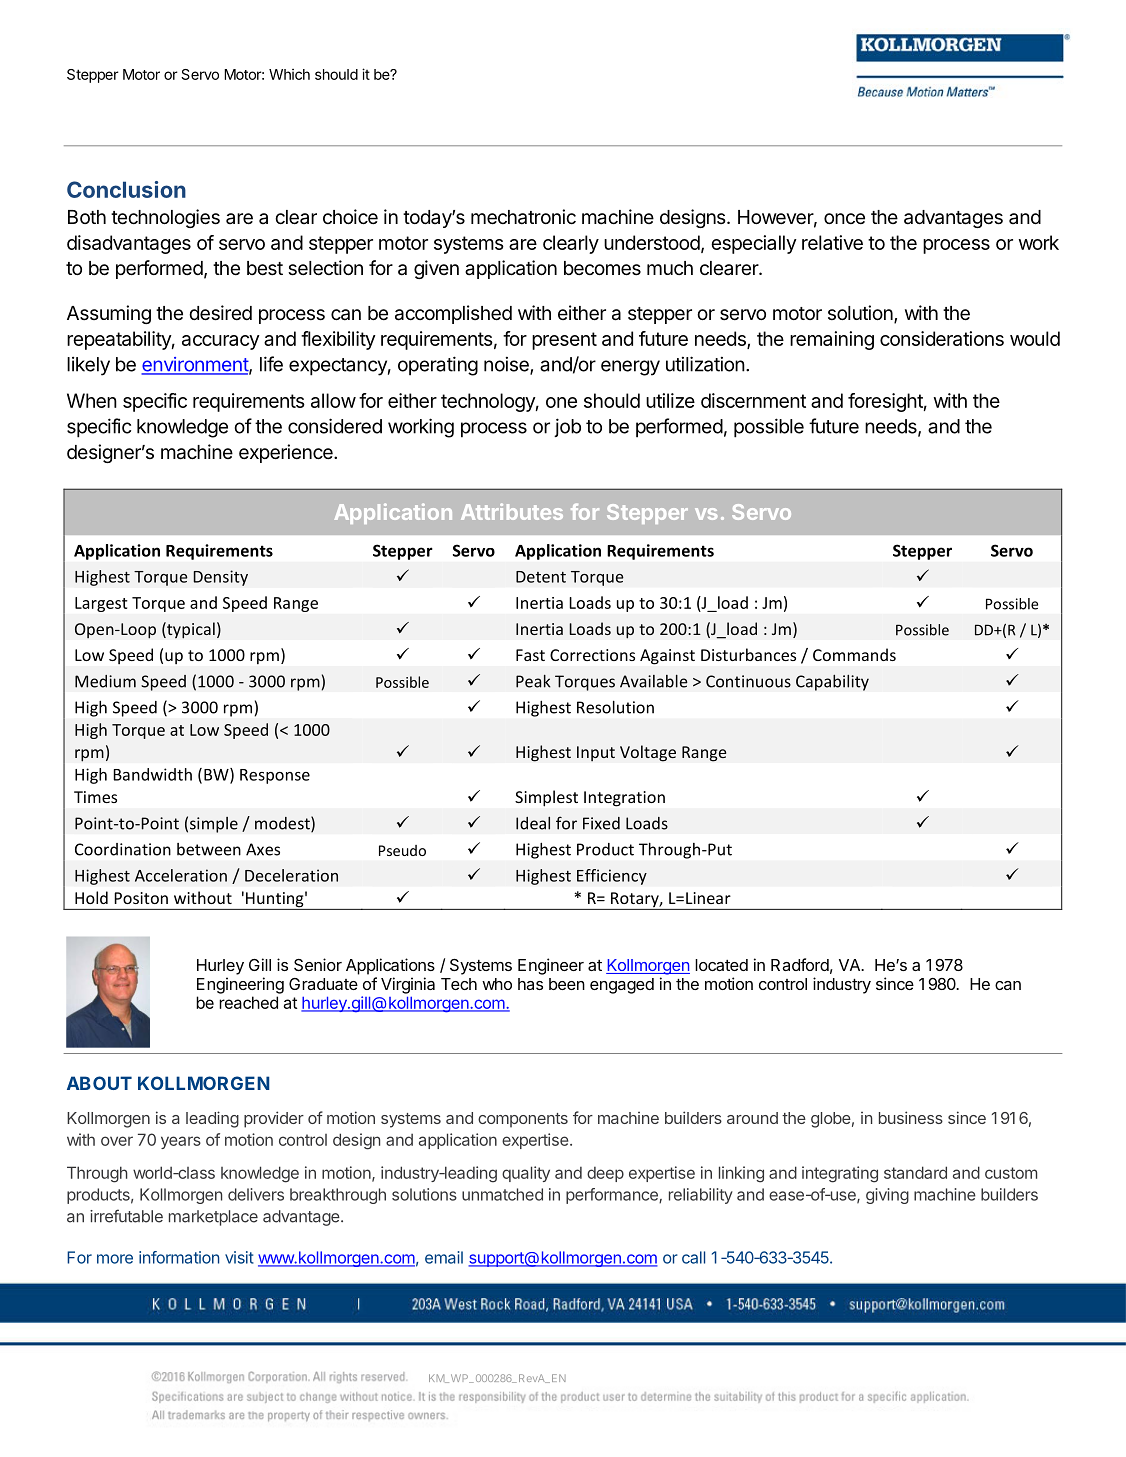  Describe the element at coordinates (652, 242) in the screenshot. I see `understood` at that location.
